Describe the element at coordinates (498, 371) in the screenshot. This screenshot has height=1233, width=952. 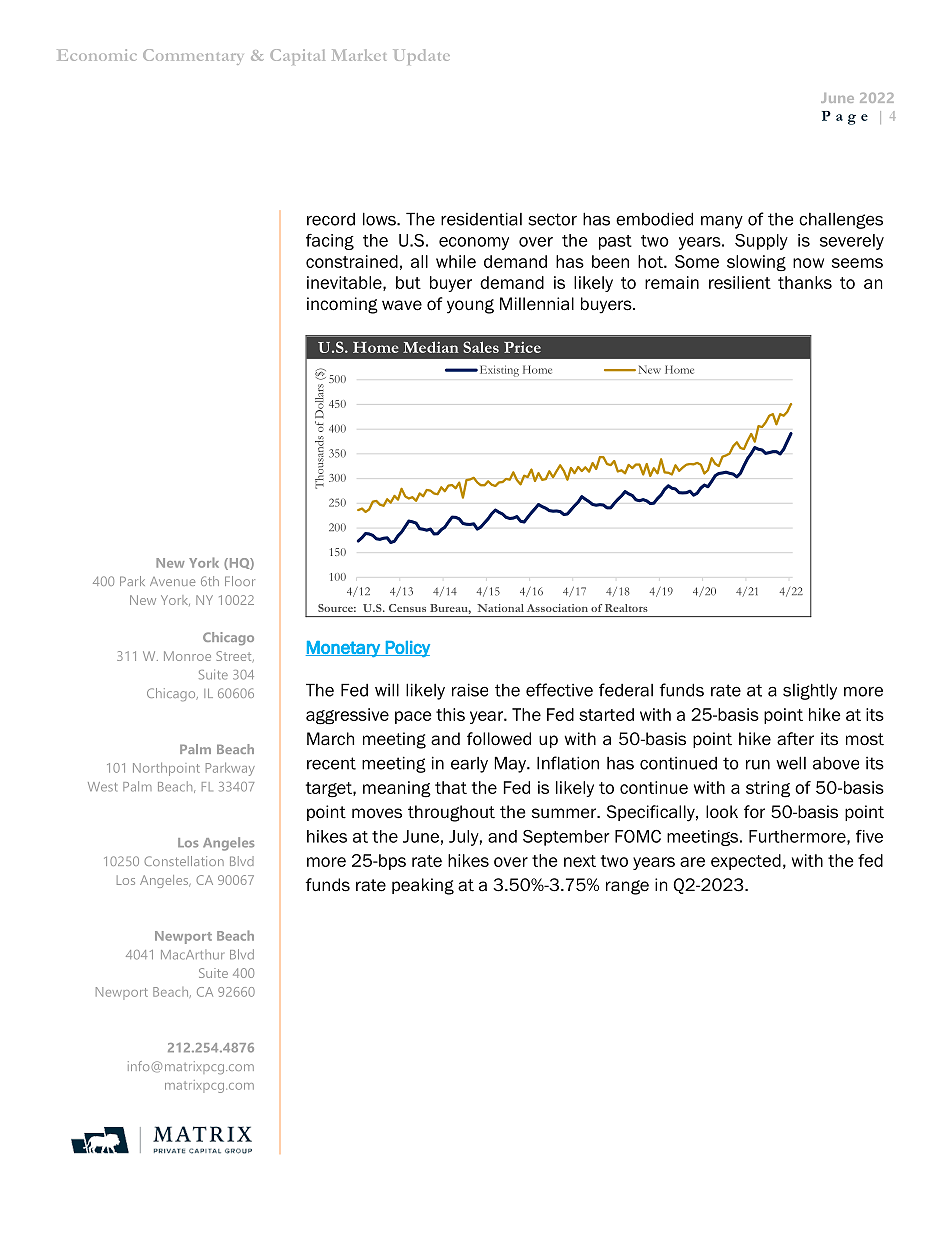
I see `Existing` at that location.
